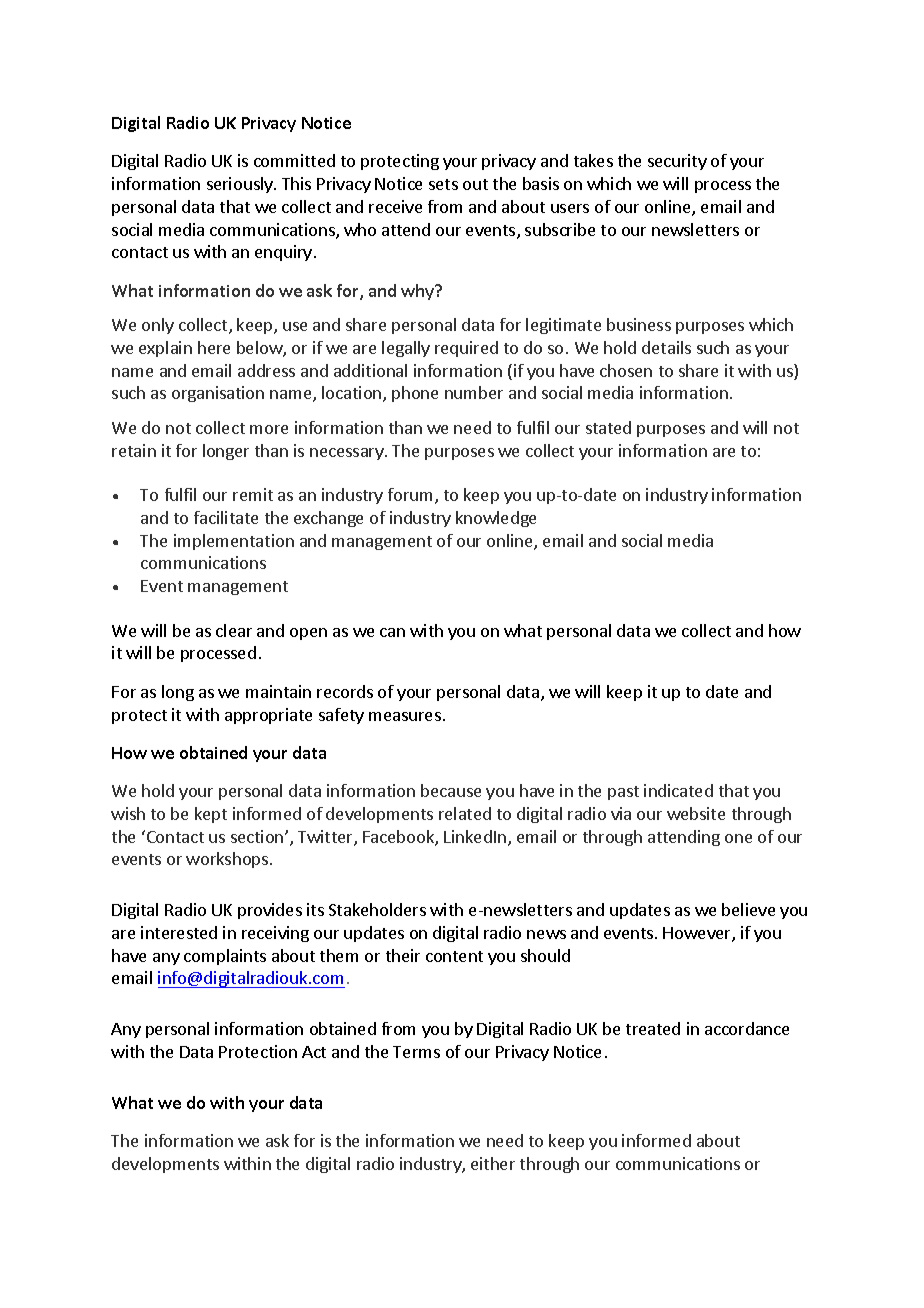 The image size is (924, 1308). Describe the element at coordinates (493, 1163) in the page. I see `either` at that location.
